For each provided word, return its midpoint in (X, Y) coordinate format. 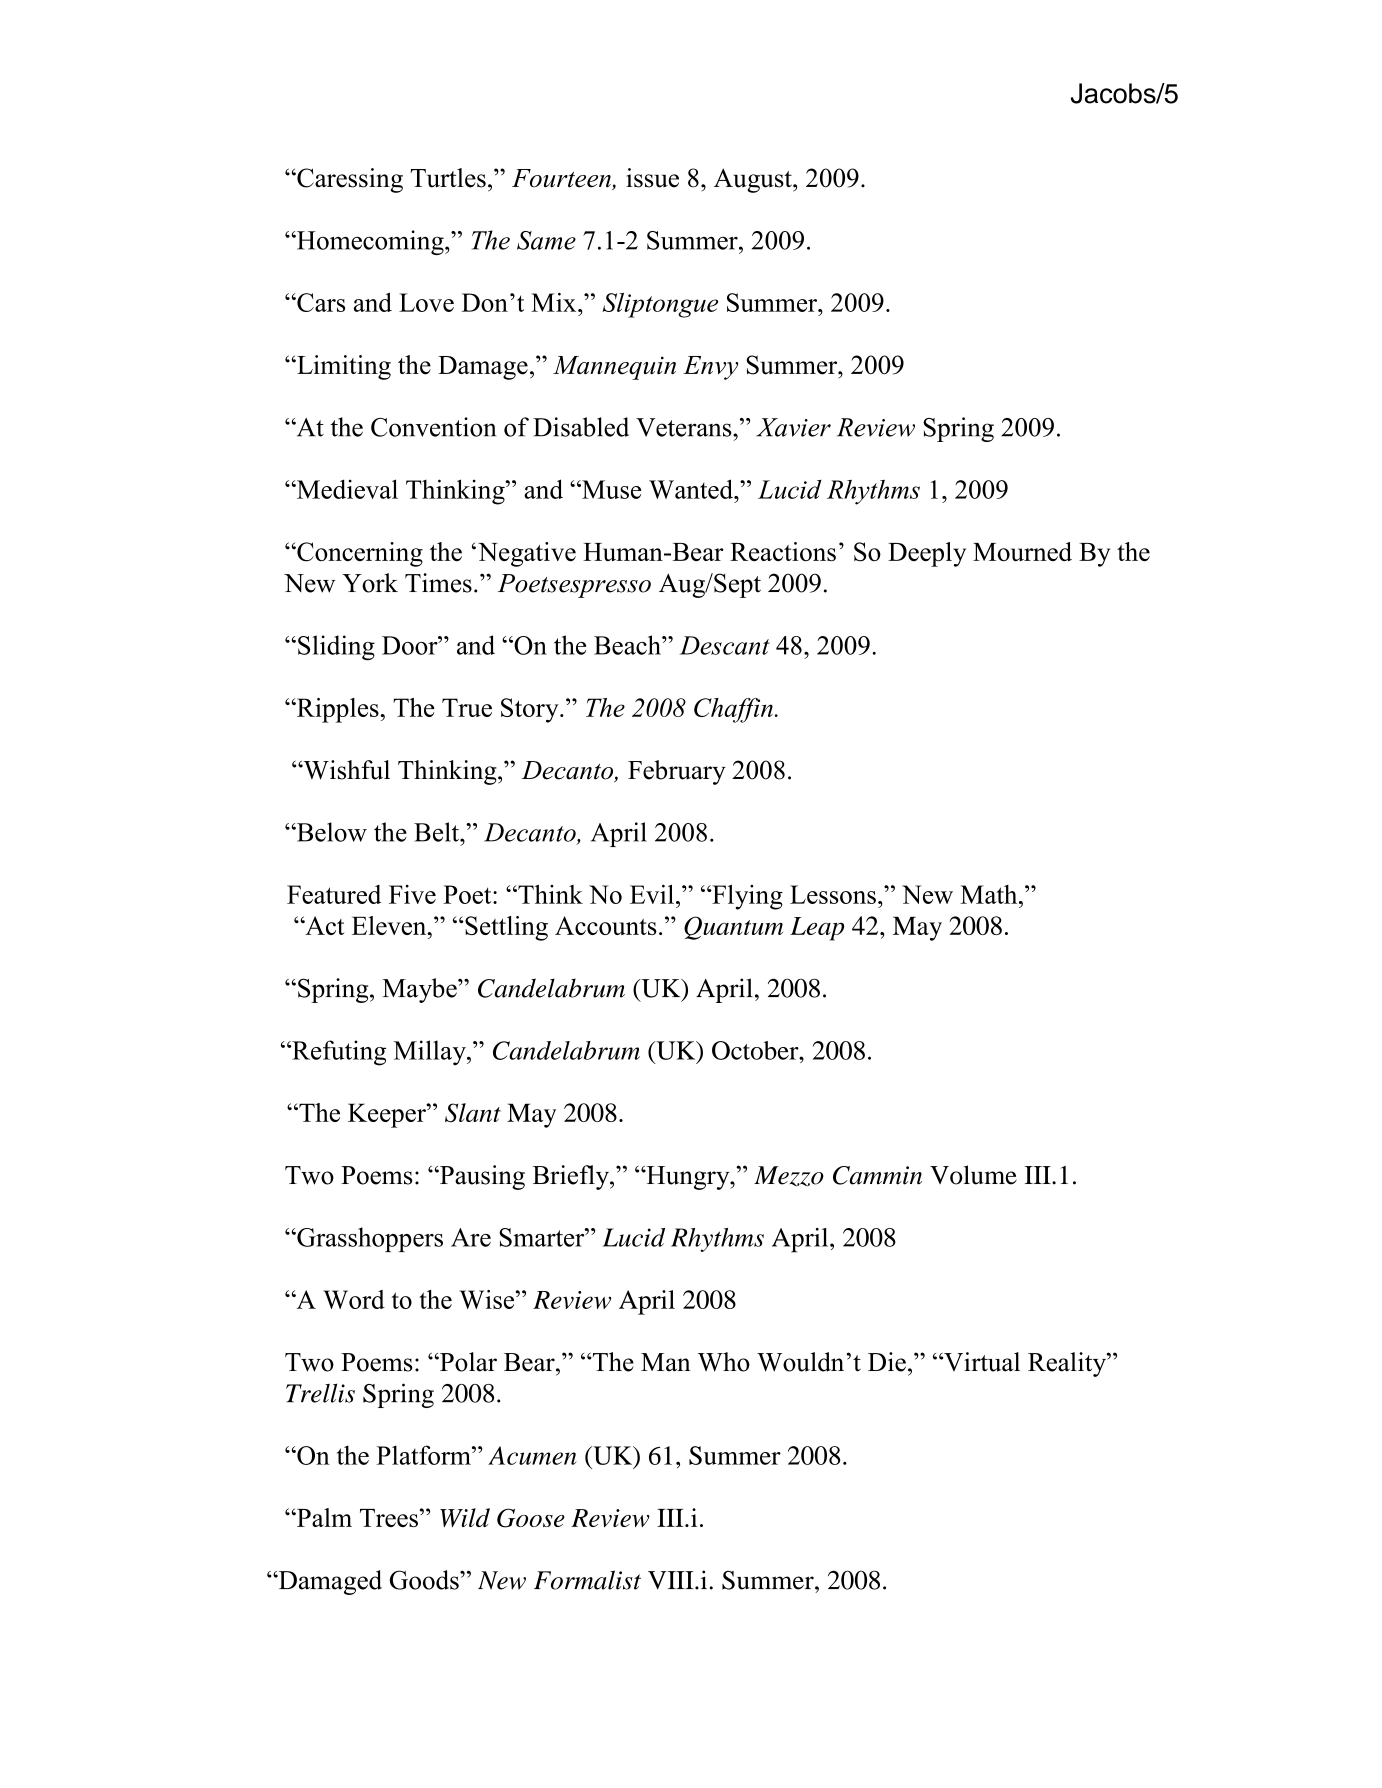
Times (438, 583)
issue (652, 178)
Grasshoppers (369, 1239)
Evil (652, 894)
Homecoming (370, 242)
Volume (973, 1175)
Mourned (1022, 551)
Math (990, 894)
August (754, 180)
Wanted (692, 489)
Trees (389, 1518)
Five (412, 894)
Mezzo (789, 1176)
